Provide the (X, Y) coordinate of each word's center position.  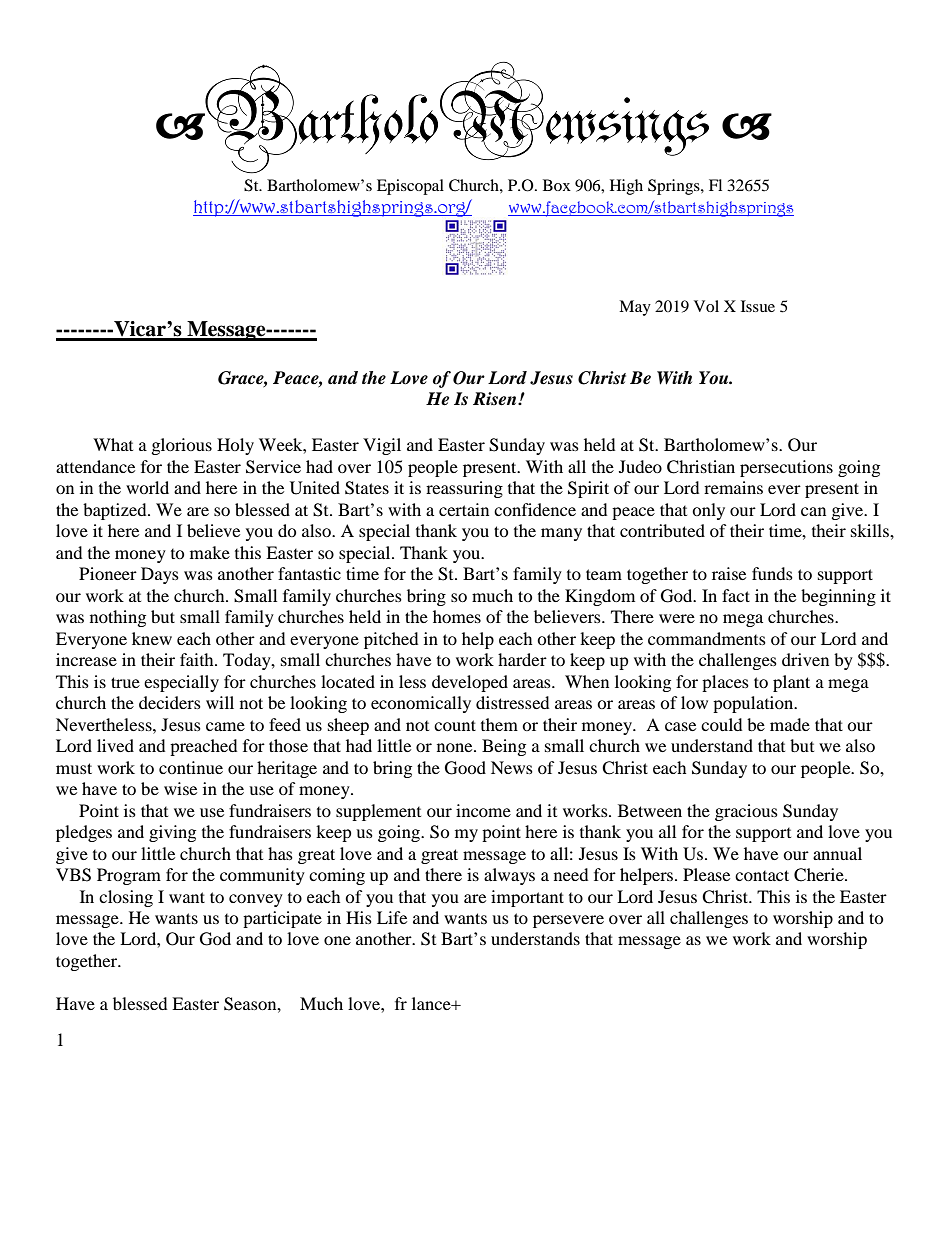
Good (465, 768)
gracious (746, 812)
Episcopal (410, 187)
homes (457, 616)
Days (160, 575)
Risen (496, 399)
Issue (758, 306)
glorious (181, 446)
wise (180, 788)
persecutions (786, 468)
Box (557, 185)
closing (126, 898)
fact (736, 595)
